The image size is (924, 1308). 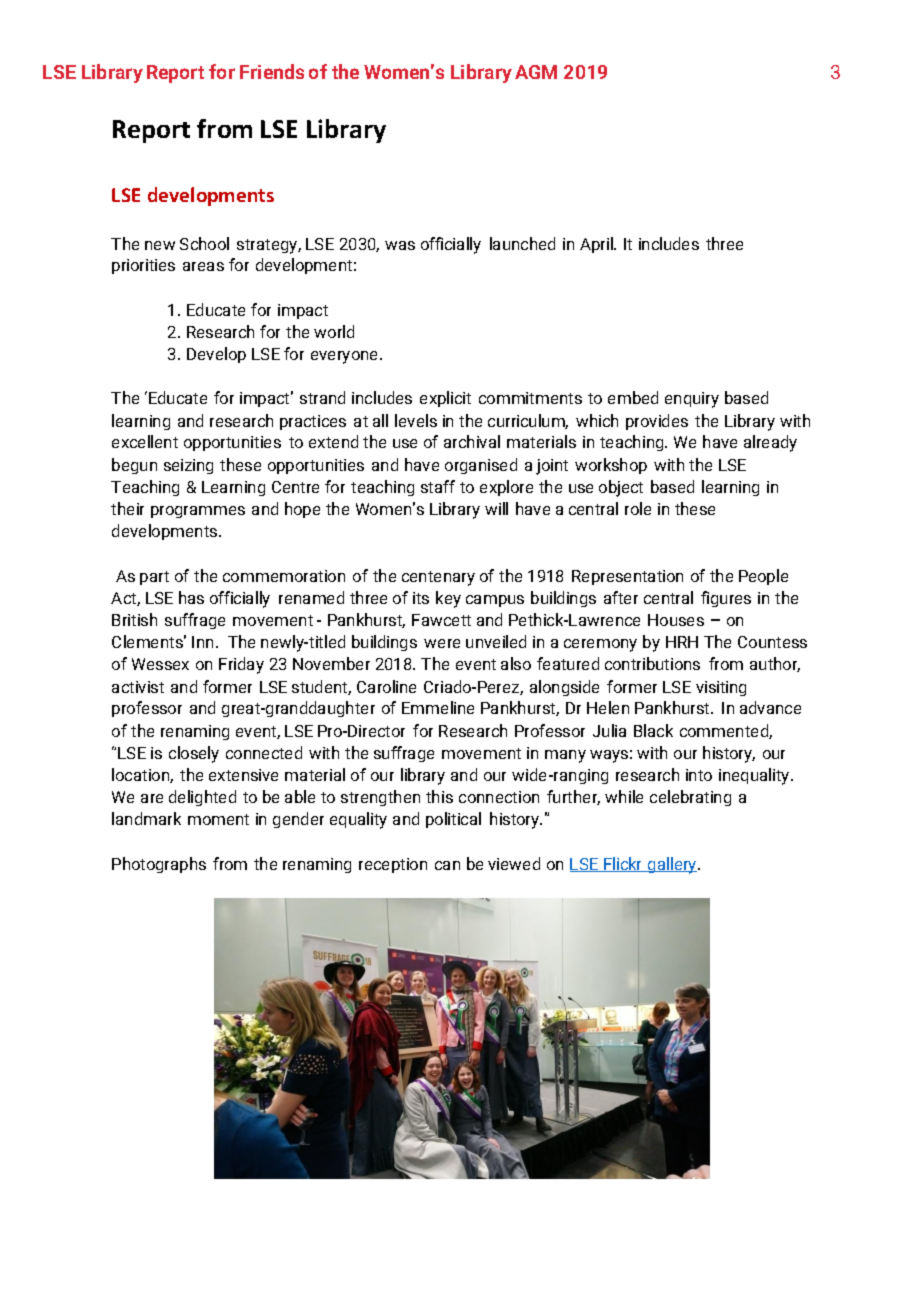 I want to click on AGM, so click(x=536, y=72).
